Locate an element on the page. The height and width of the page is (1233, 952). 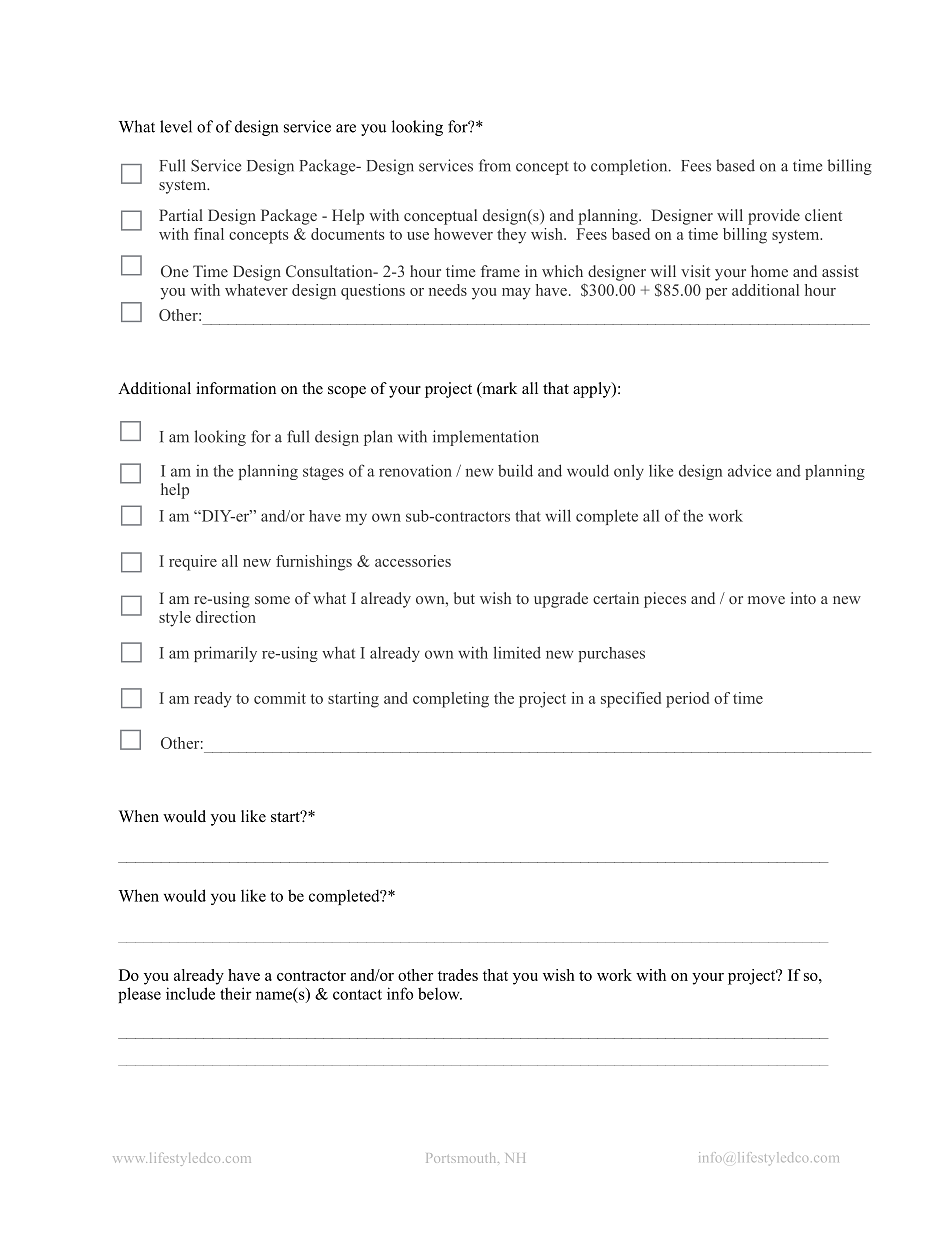
trades is located at coordinates (458, 975).
